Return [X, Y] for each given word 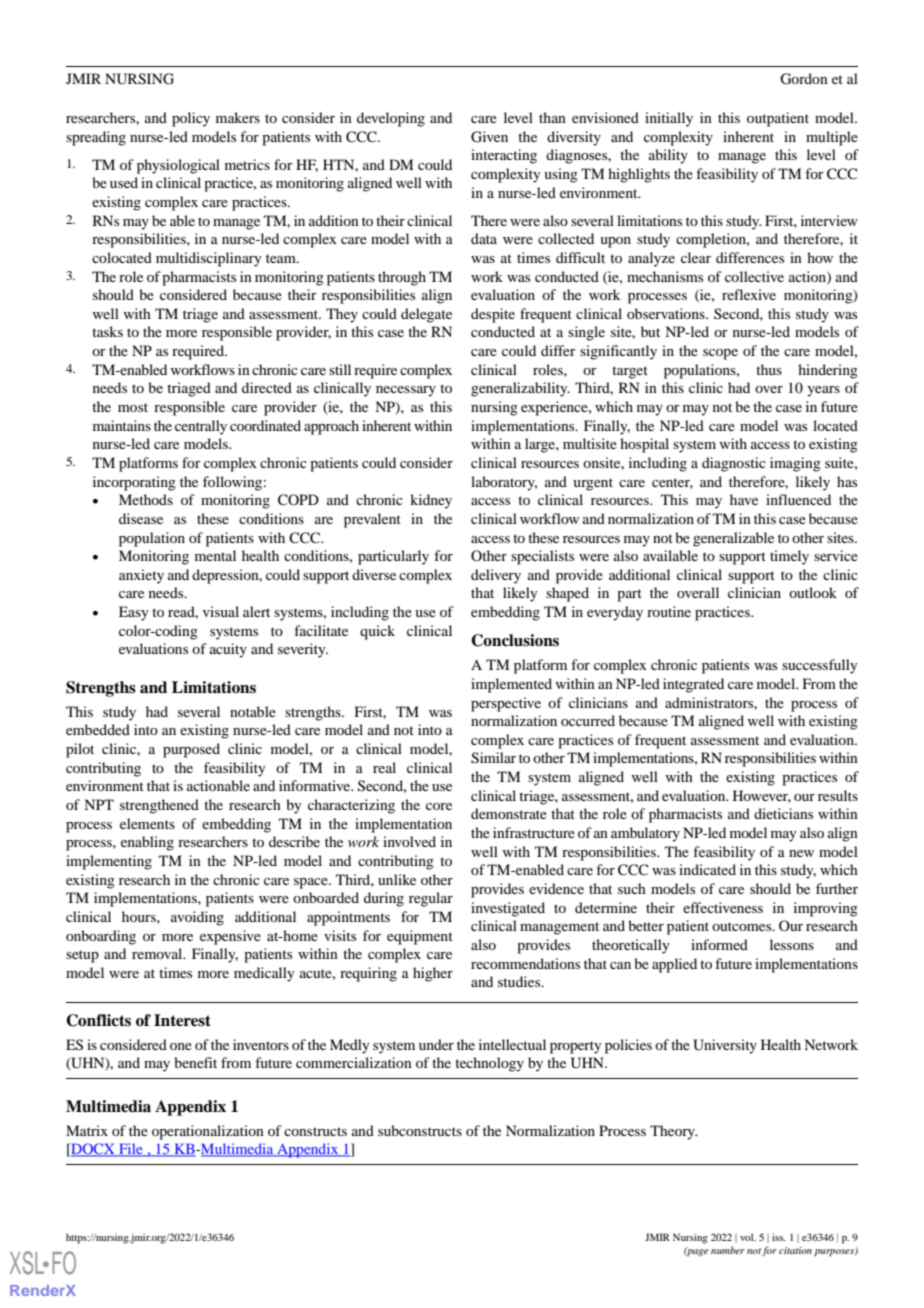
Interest [182, 1020]
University [725, 1046]
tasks [107, 331]
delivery [496, 576]
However [762, 796]
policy [191, 119]
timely [789, 557]
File [131, 1150]
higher [433, 974]
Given [489, 137]
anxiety [141, 576]
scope [720, 354]
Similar [493, 758]
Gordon [804, 79]
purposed [191, 750]
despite [493, 315]
